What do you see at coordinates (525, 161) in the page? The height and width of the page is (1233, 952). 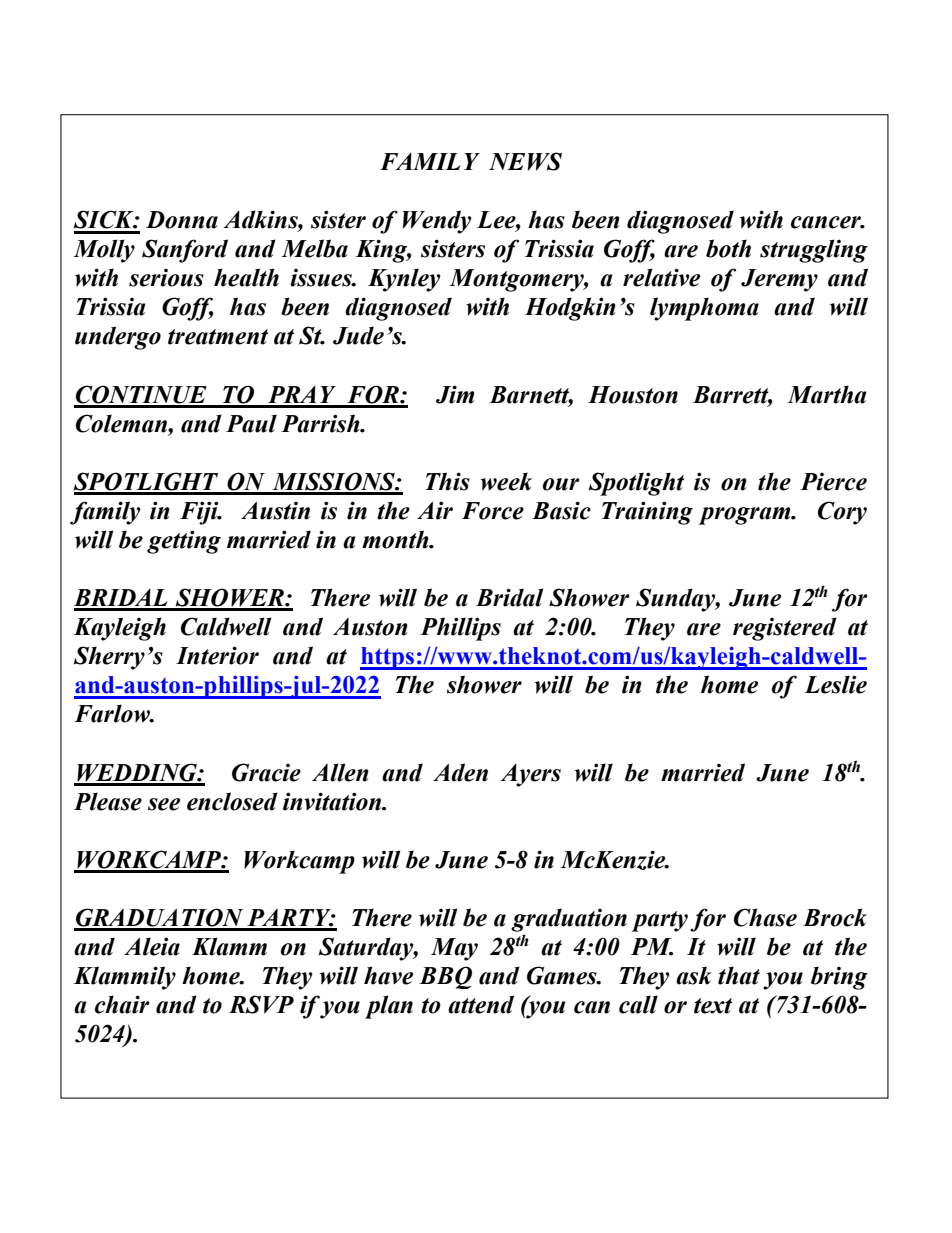 I see `NEWS` at bounding box center [525, 161].
